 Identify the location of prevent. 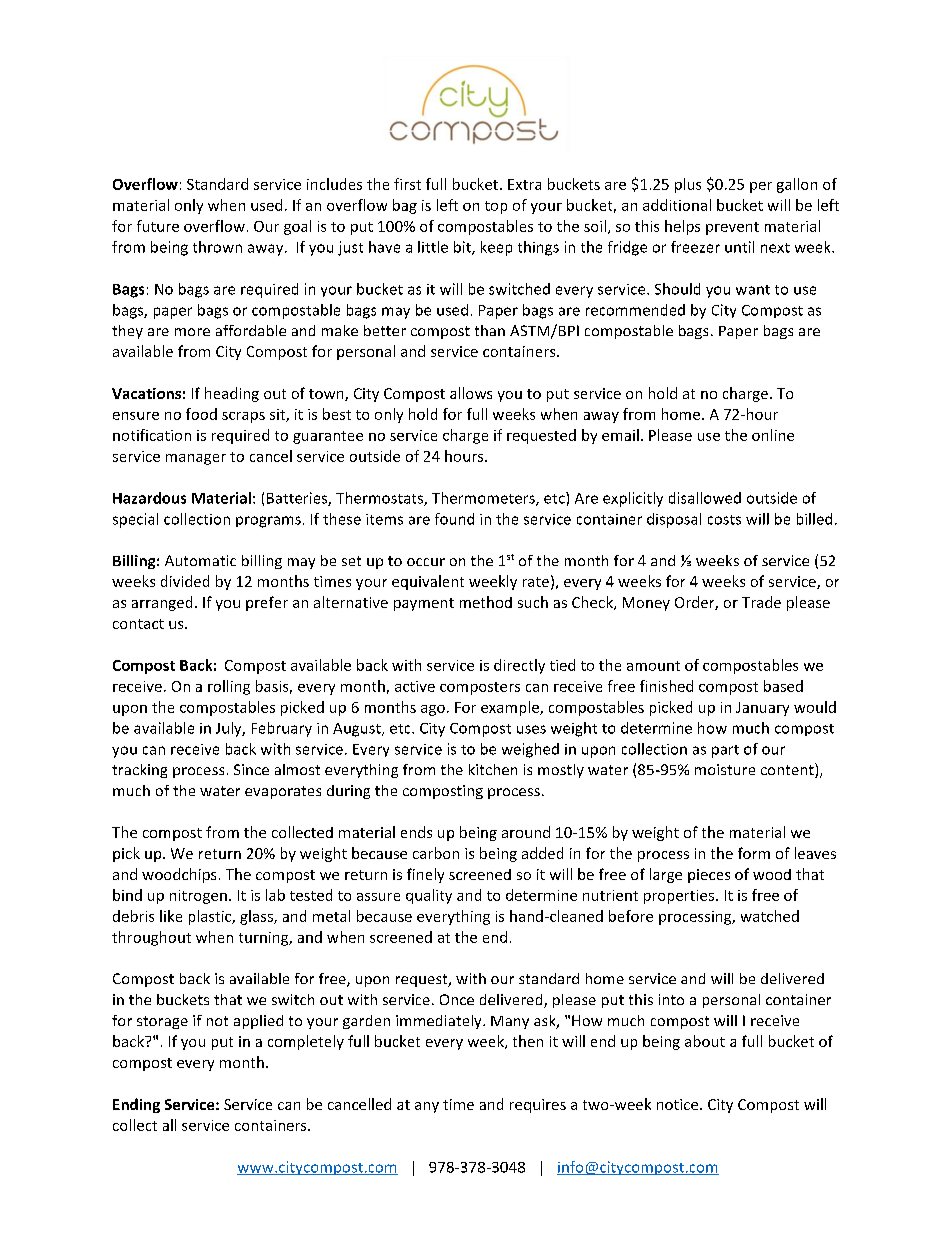
(732, 228).
